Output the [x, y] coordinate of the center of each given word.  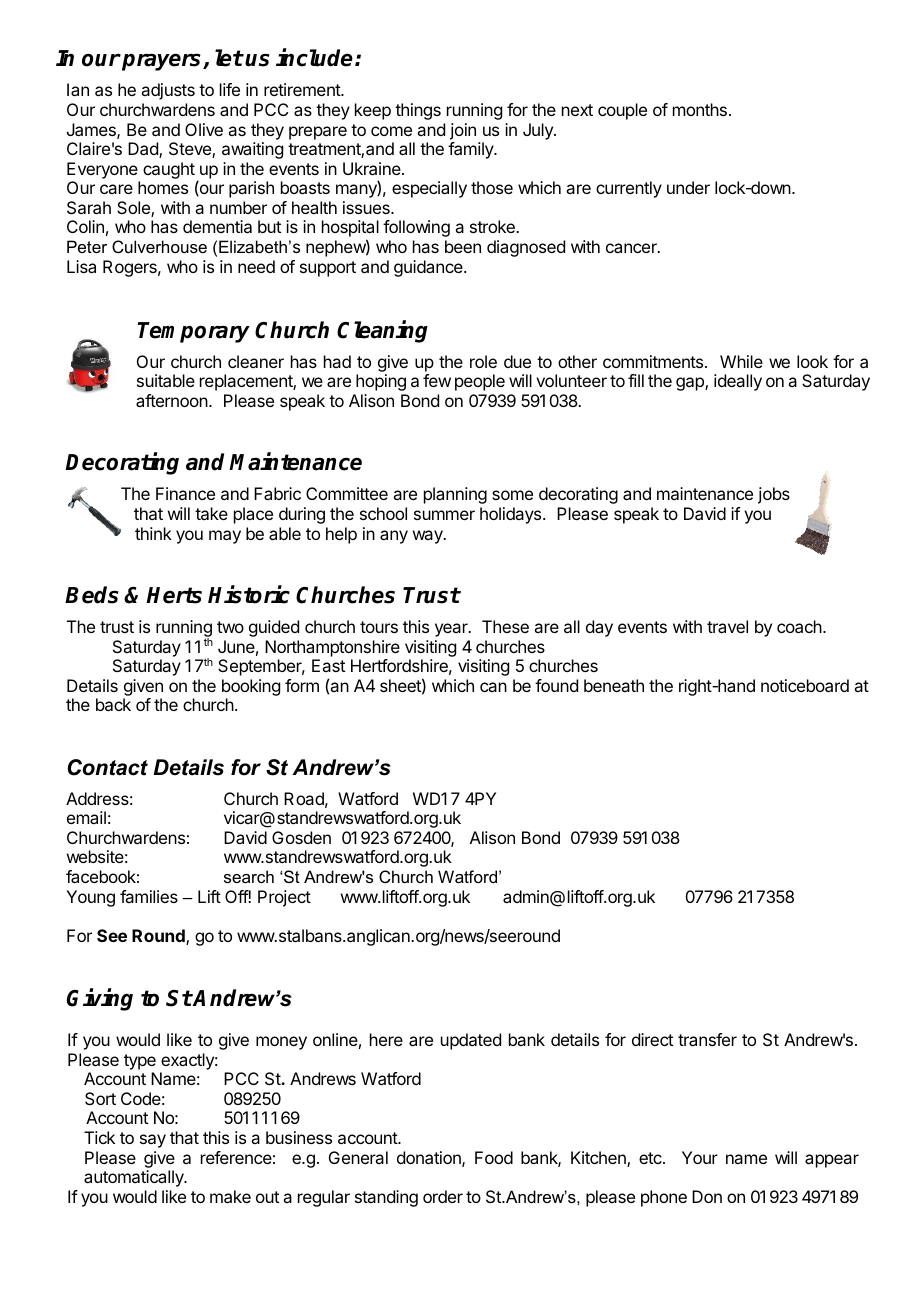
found [556, 685]
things [418, 111]
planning [455, 495]
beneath [614, 685]
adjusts [168, 91]
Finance [185, 493]
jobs [774, 495]
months [700, 109]
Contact [108, 767]
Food [494, 1157]
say [153, 1141]
